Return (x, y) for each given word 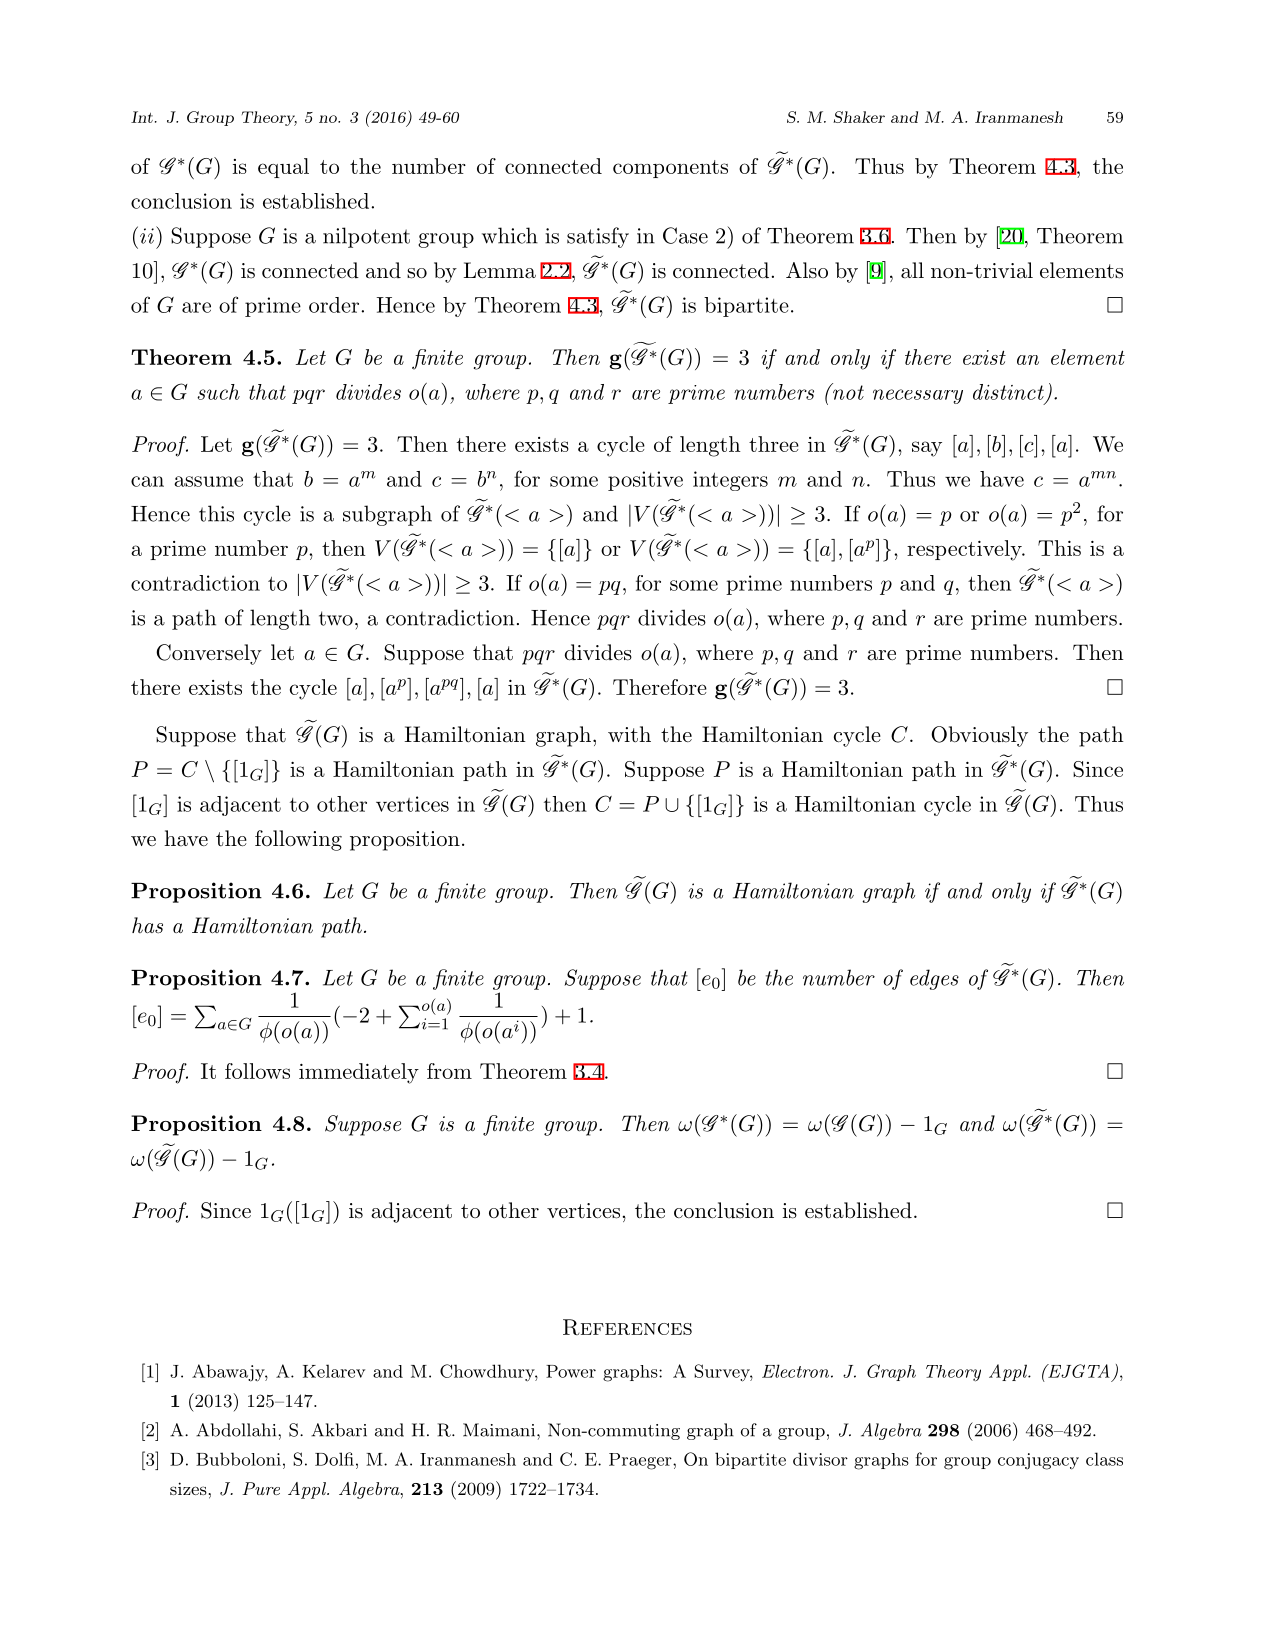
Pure (261, 1488)
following (298, 840)
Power (571, 1371)
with (629, 734)
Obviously (979, 736)
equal (283, 168)
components (670, 169)
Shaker (859, 117)
